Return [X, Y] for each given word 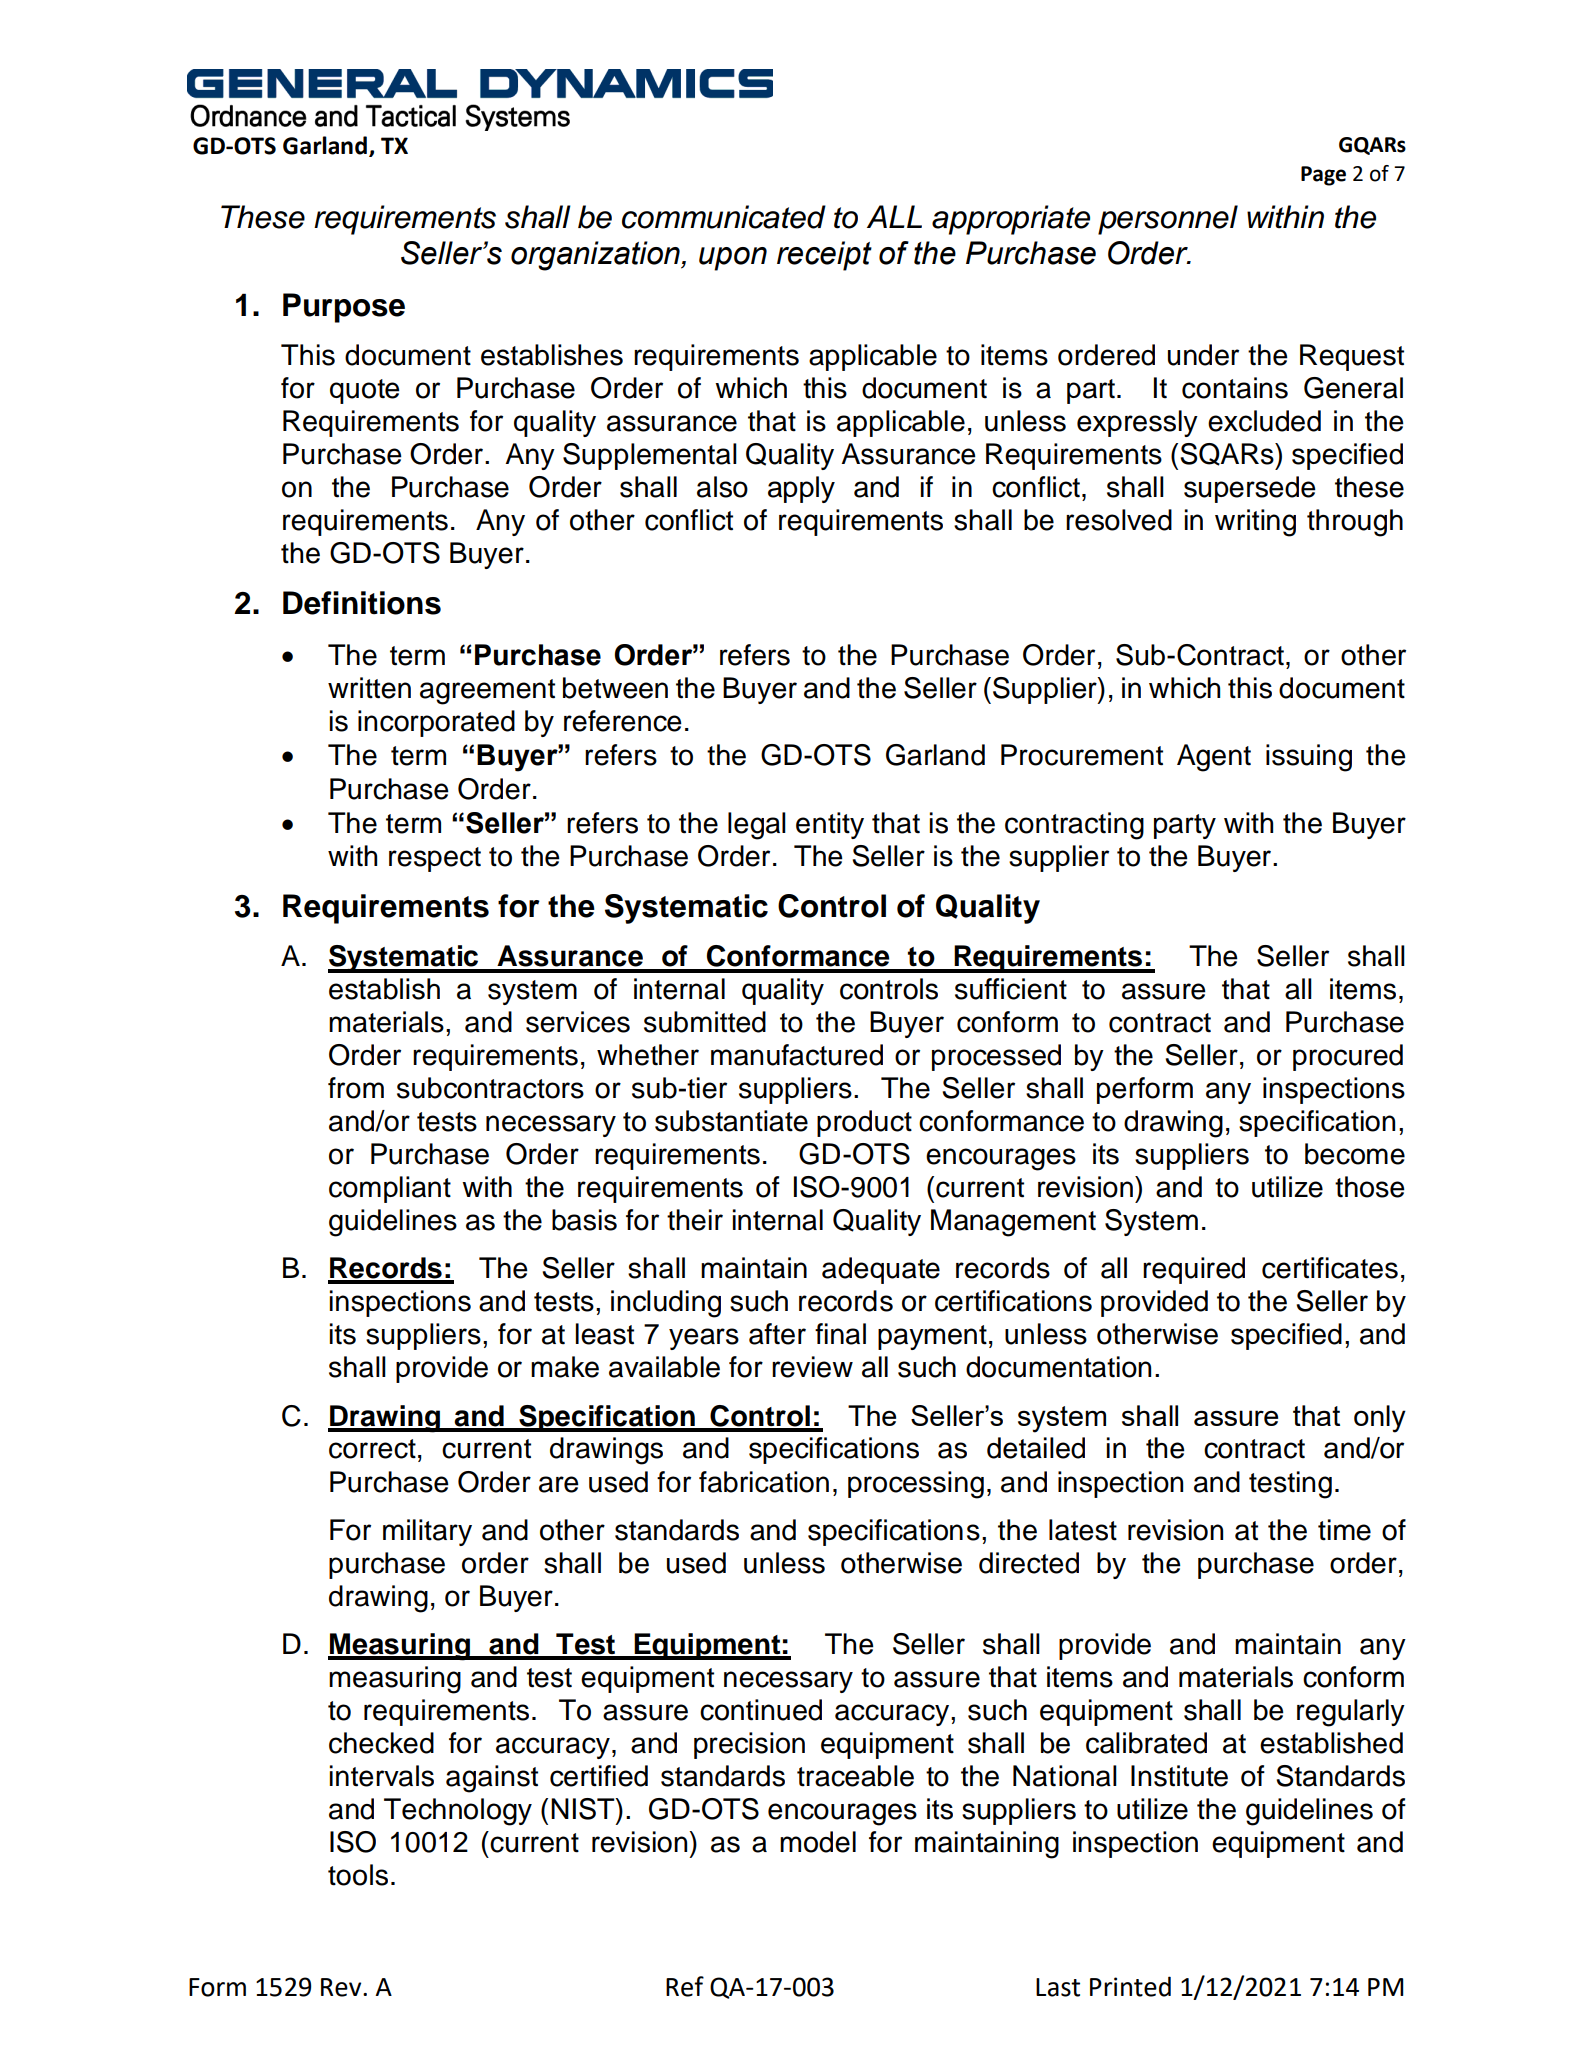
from [356, 1088]
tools [358, 1875]
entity [830, 825]
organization [596, 256]
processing [916, 1485]
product [864, 1123]
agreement [487, 692]
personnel [1168, 220]
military [427, 1532]
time [1344, 1530]
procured [1348, 1057]
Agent [1214, 758]
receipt [824, 256]
